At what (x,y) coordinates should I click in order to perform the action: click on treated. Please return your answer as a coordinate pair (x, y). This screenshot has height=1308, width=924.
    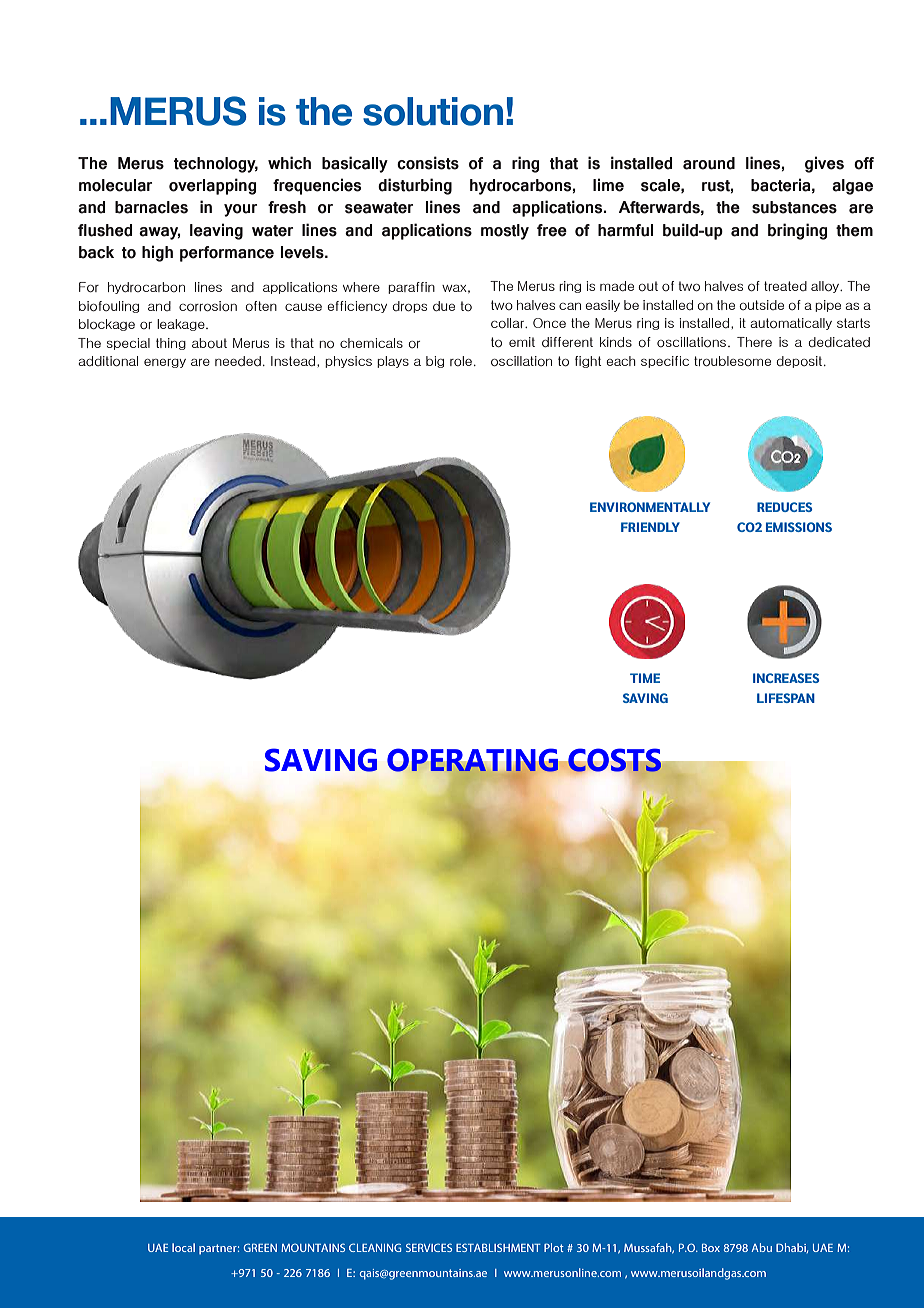
    Looking at the image, I should click on (785, 286).
